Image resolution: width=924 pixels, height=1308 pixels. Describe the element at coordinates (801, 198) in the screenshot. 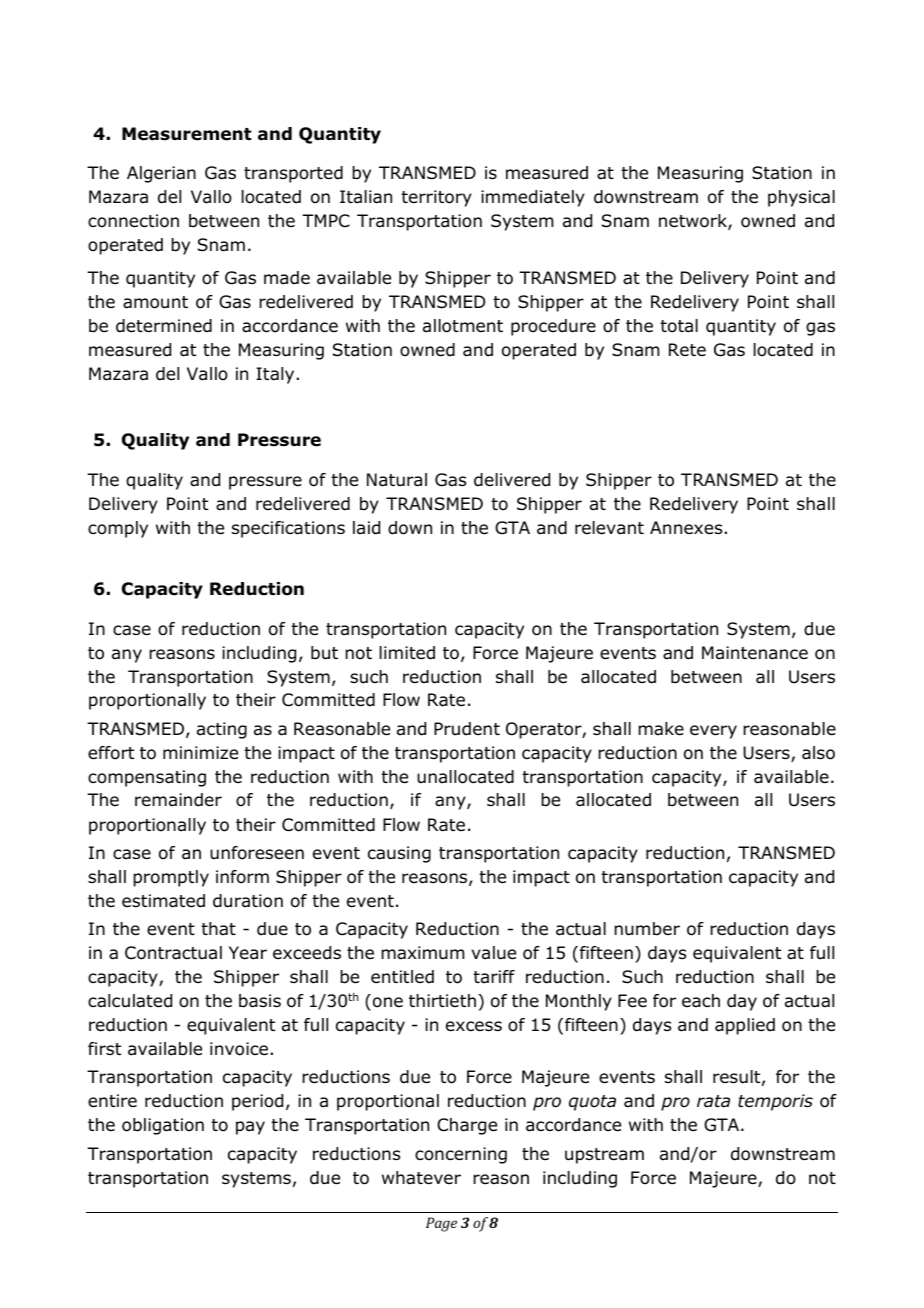

I see `physical` at that location.
